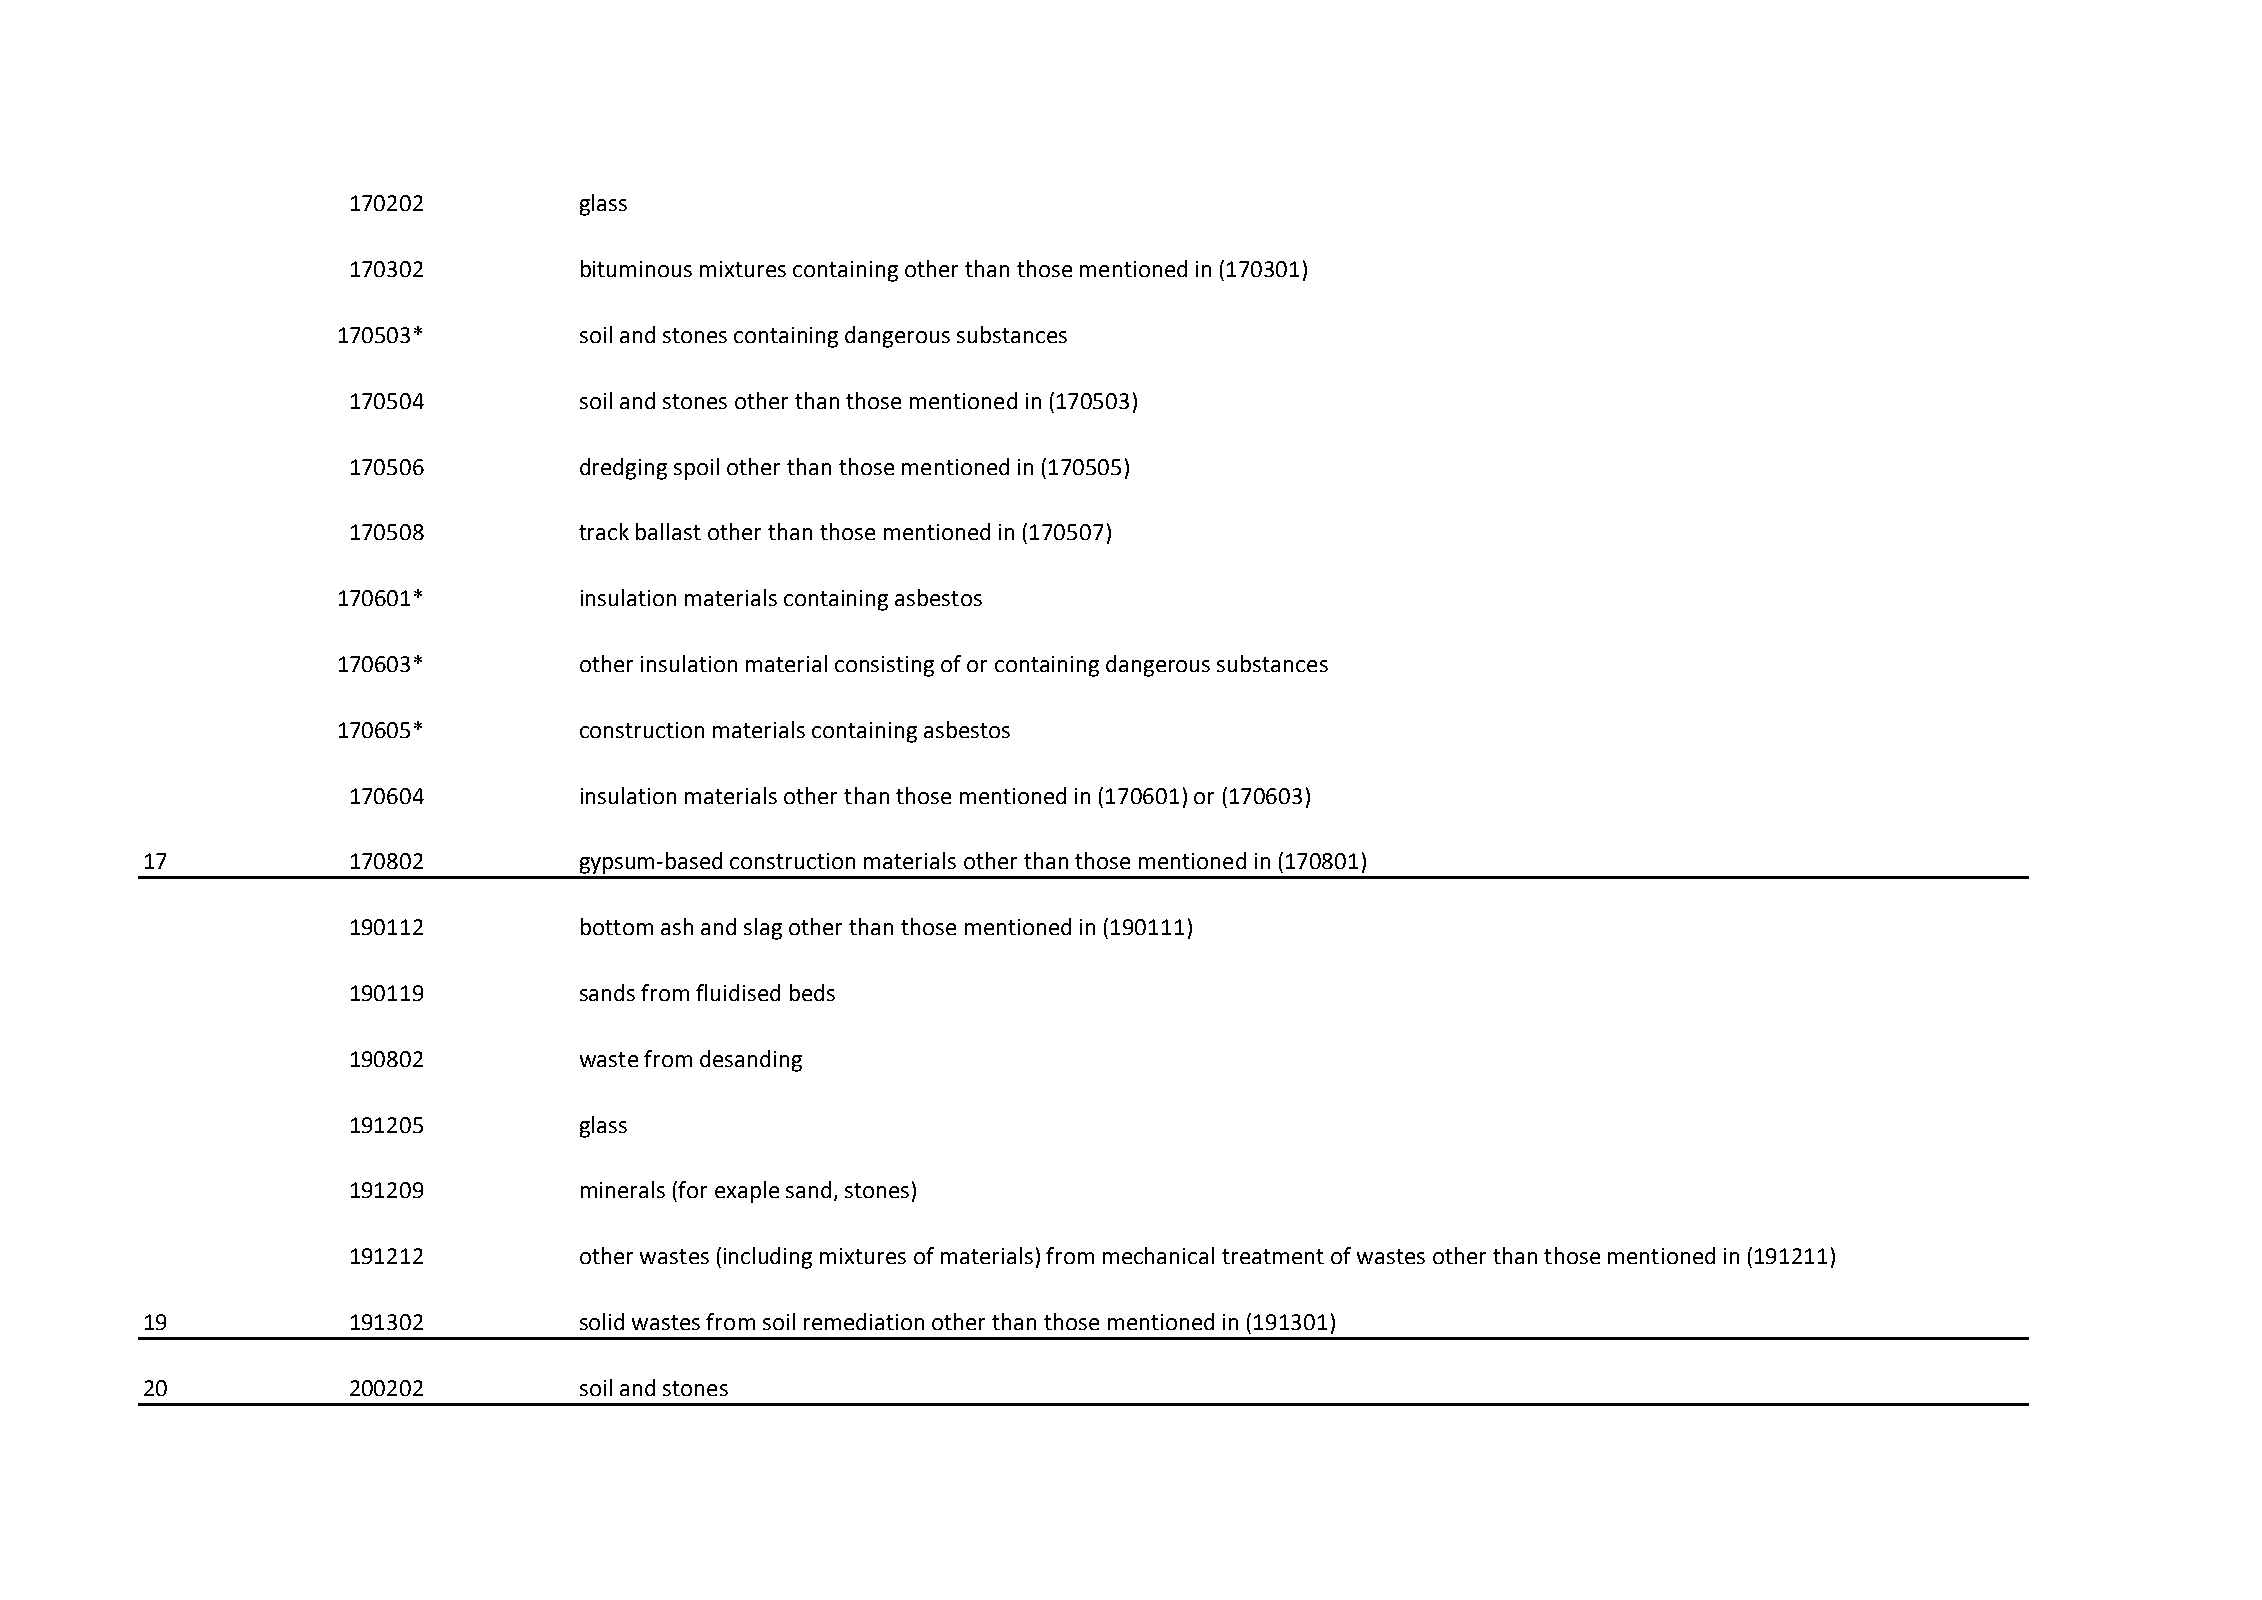 The image size is (2262, 1600). What do you see at coordinates (604, 531) in the document?
I see `track` at bounding box center [604, 531].
